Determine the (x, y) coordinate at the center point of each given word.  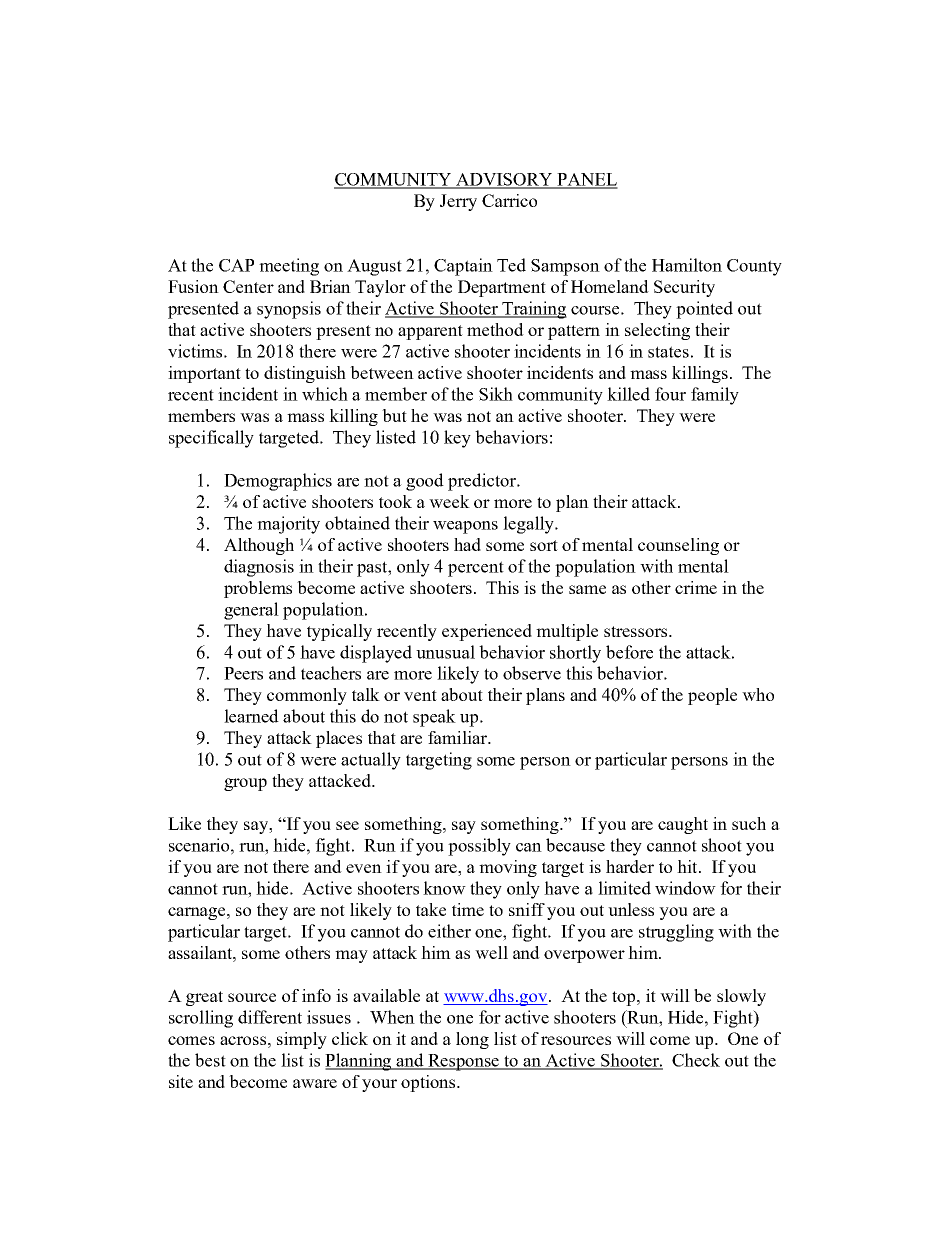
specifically (211, 439)
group (245, 784)
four (670, 394)
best (210, 1060)
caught (683, 825)
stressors (637, 631)
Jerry (458, 202)
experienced (487, 632)
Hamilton (687, 265)
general (251, 611)
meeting (289, 267)
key (457, 439)
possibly (479, 847)
